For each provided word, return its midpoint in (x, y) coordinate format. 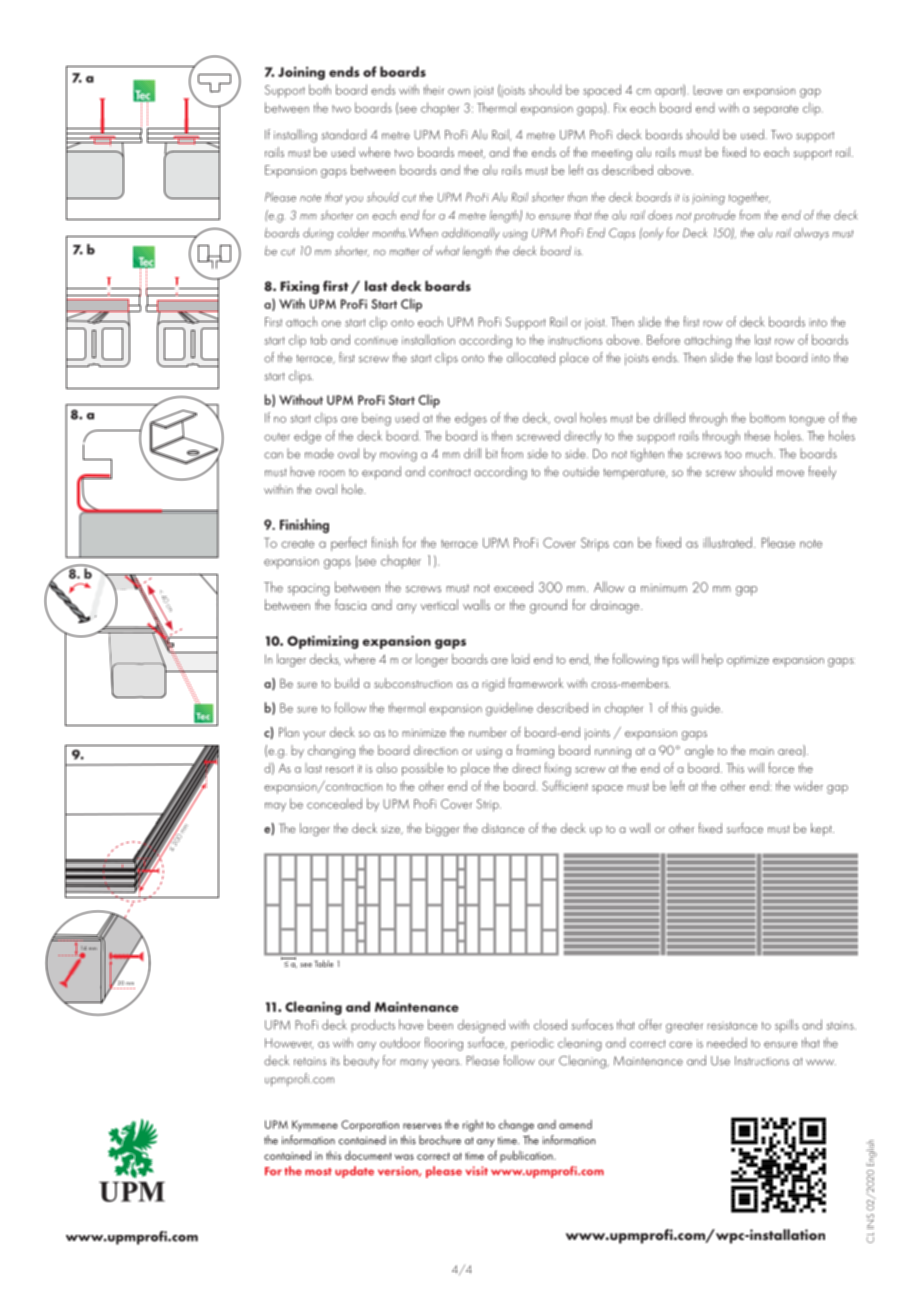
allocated (531, 357)
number (488, 732)
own (459, 91)
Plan (289, 732)
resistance (732, 1025)
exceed (513, 587)
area (791, 753)
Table (323, 963)
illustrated (727, 542)
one (331, 323)
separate (775, 110)
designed (481, 1026)
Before (663, 339)
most (318, 1172)
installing (295, 136)
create (297, 543)
